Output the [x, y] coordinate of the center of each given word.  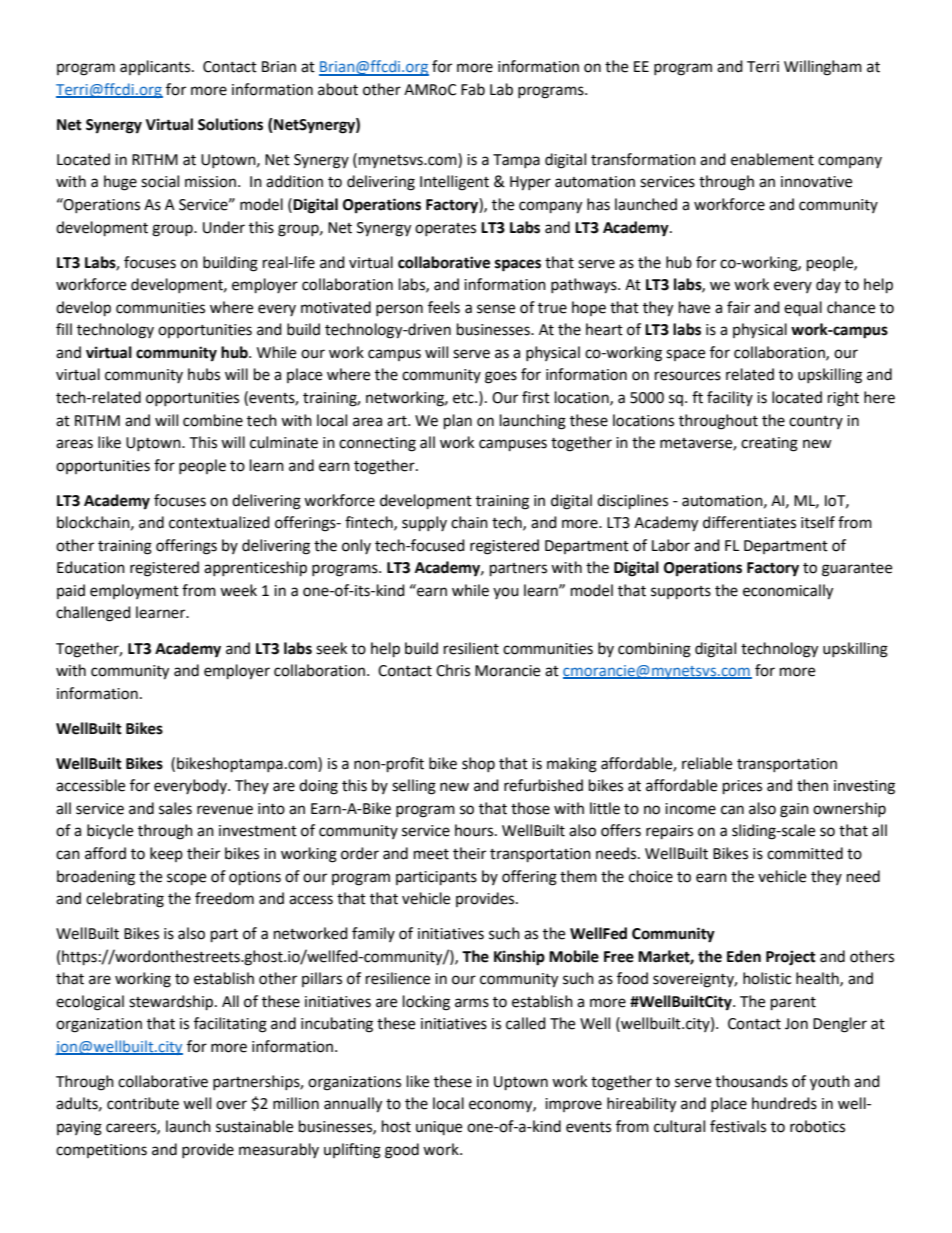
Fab [473, 89]
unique [439, 1128]
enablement [772, 159]
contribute [143, 1103]
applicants [156, 67]
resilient [471, 648]
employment [134, 591]
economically [788, 592]
